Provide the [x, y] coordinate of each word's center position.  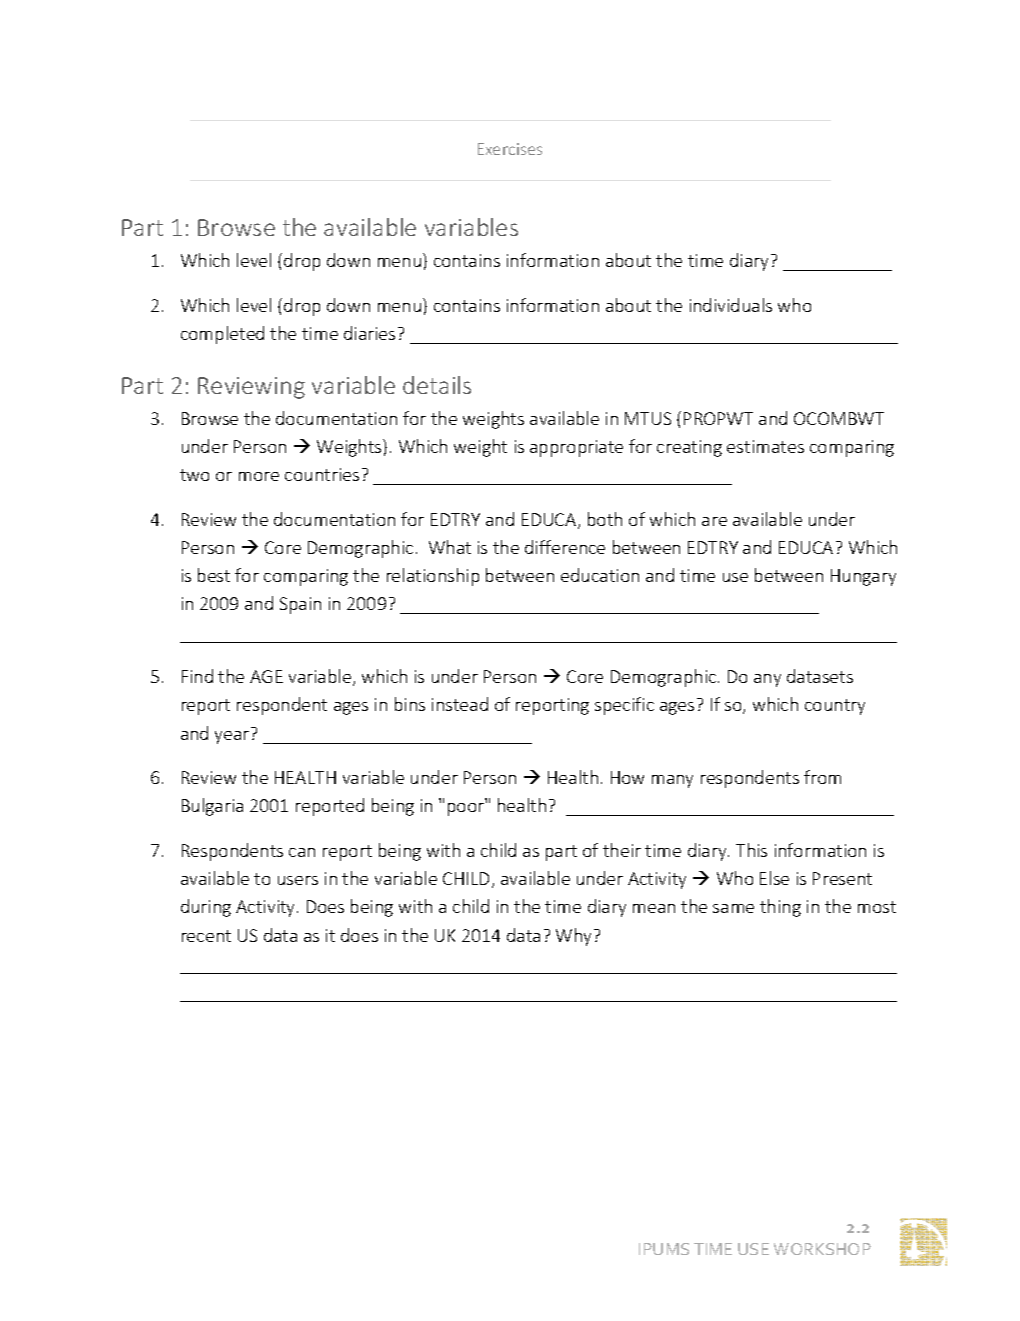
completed [222, 335]
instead [460, 704]
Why [575, 937]
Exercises [510, 149]
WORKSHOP [822, 1249]
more [259, 476]
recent [206, 936]
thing [780, 908]
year [232, 737]
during [206, 908]
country [835, 707]
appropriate [576, 448]
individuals [731, 305]
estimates [765, 446]
